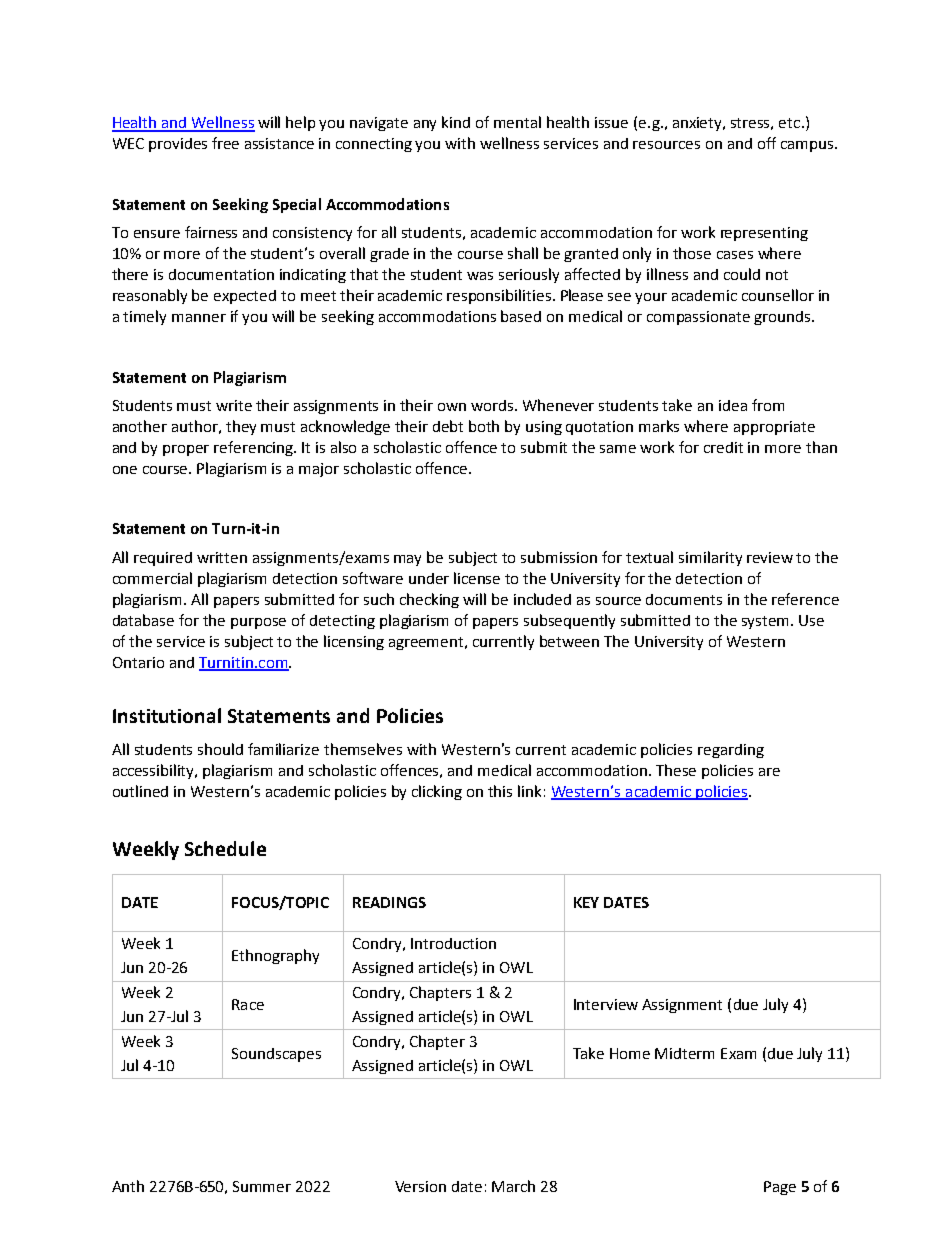 The height and width of the image is (1233, 952). What do you see at coordinates (767, 622) in the image?
I see `system` at bounding box center [767, 622].
